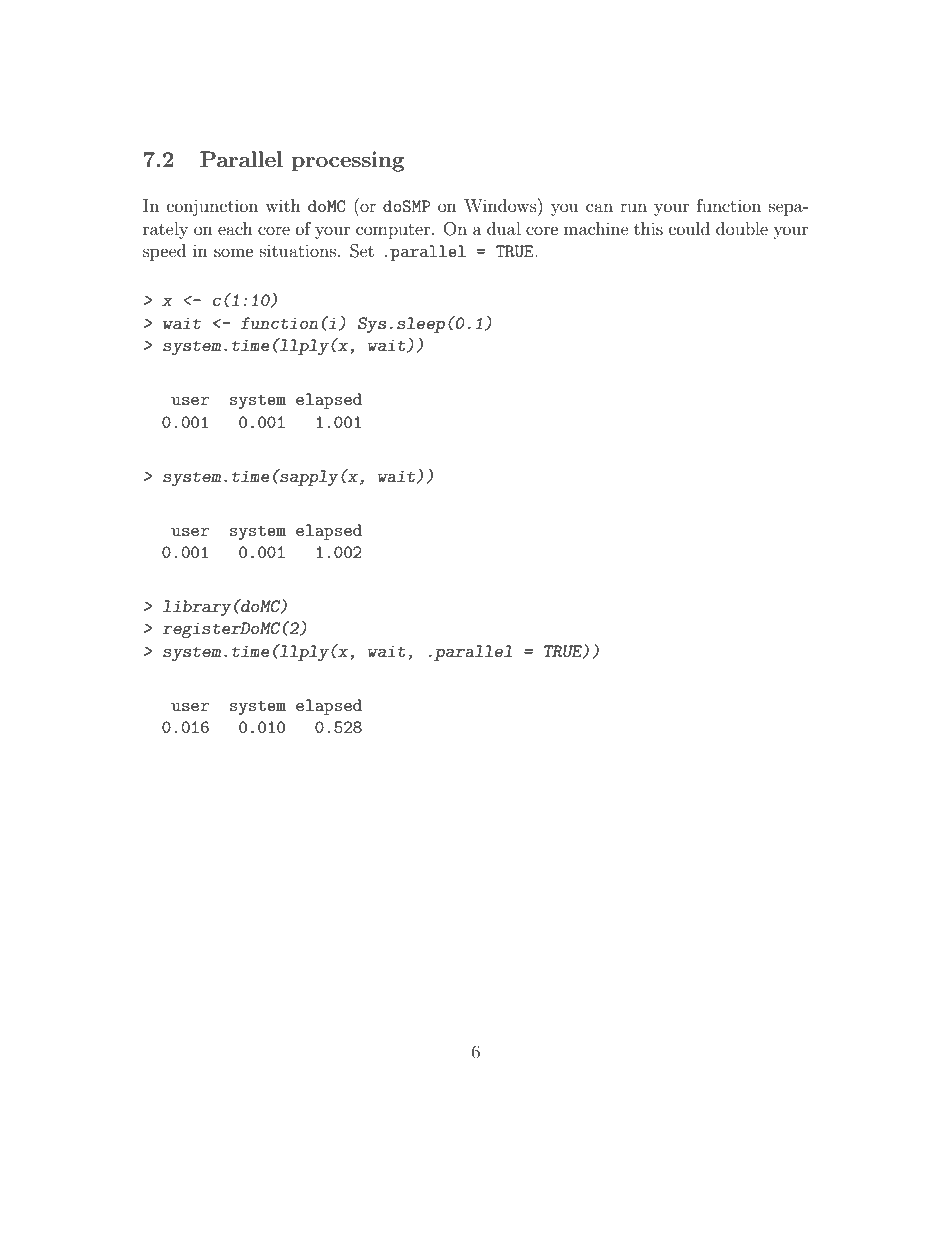  What do you see at coordinates (648, 228) in the screenshot?
I see `this` at bounding box center [648, 228].
